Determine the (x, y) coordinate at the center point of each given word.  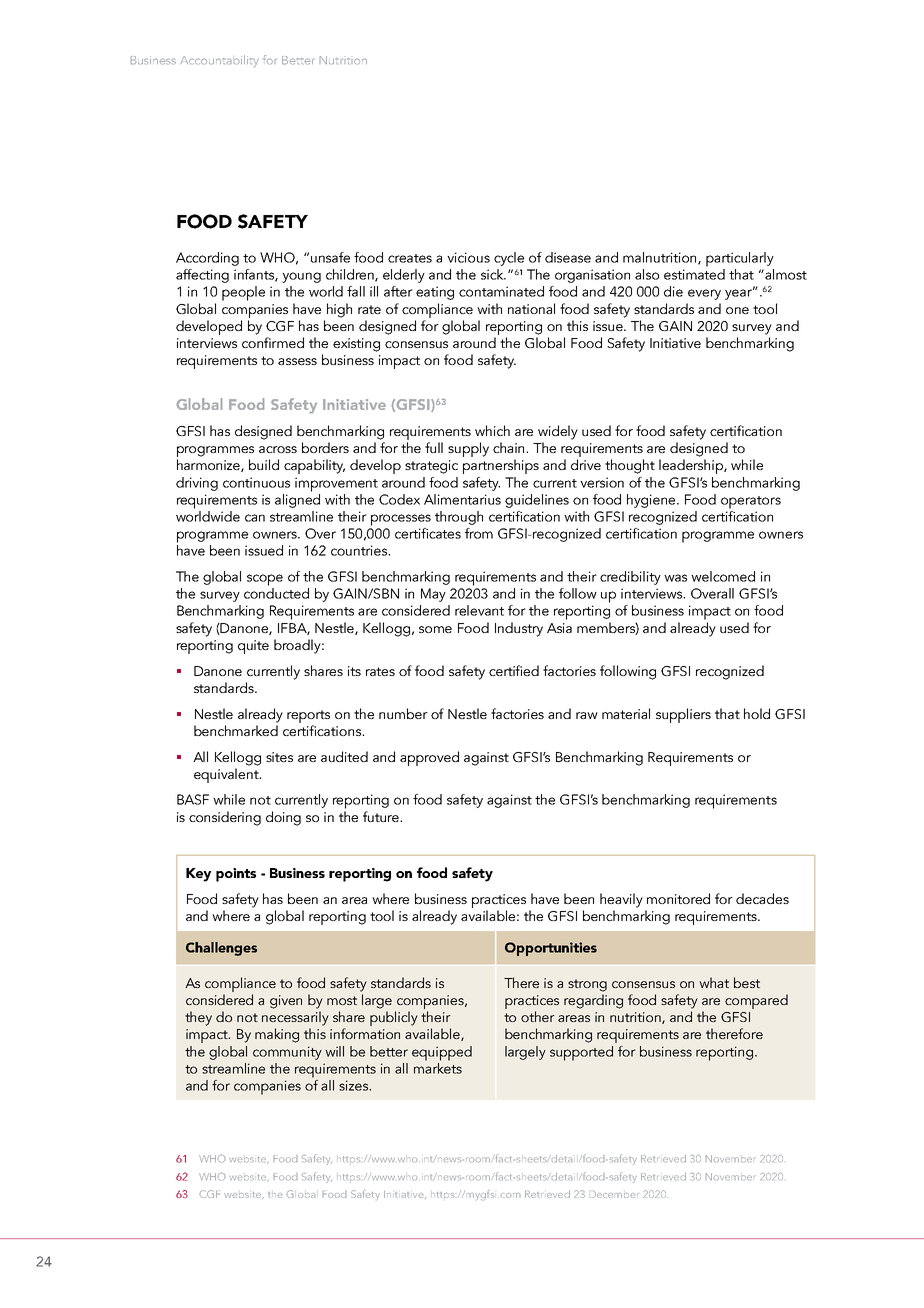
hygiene (652, 501)
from (479, 533)
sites (279, 757)
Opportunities (551, 949)
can (255, 518)
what (714, 982)
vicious (468, 257)
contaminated (501, 291)
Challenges (221, 949)
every (704, 294)
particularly (740, 259)
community (287, 1053)
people (243, 293)
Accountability (219, 61)
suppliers (683, 715)
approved (429, 758)
